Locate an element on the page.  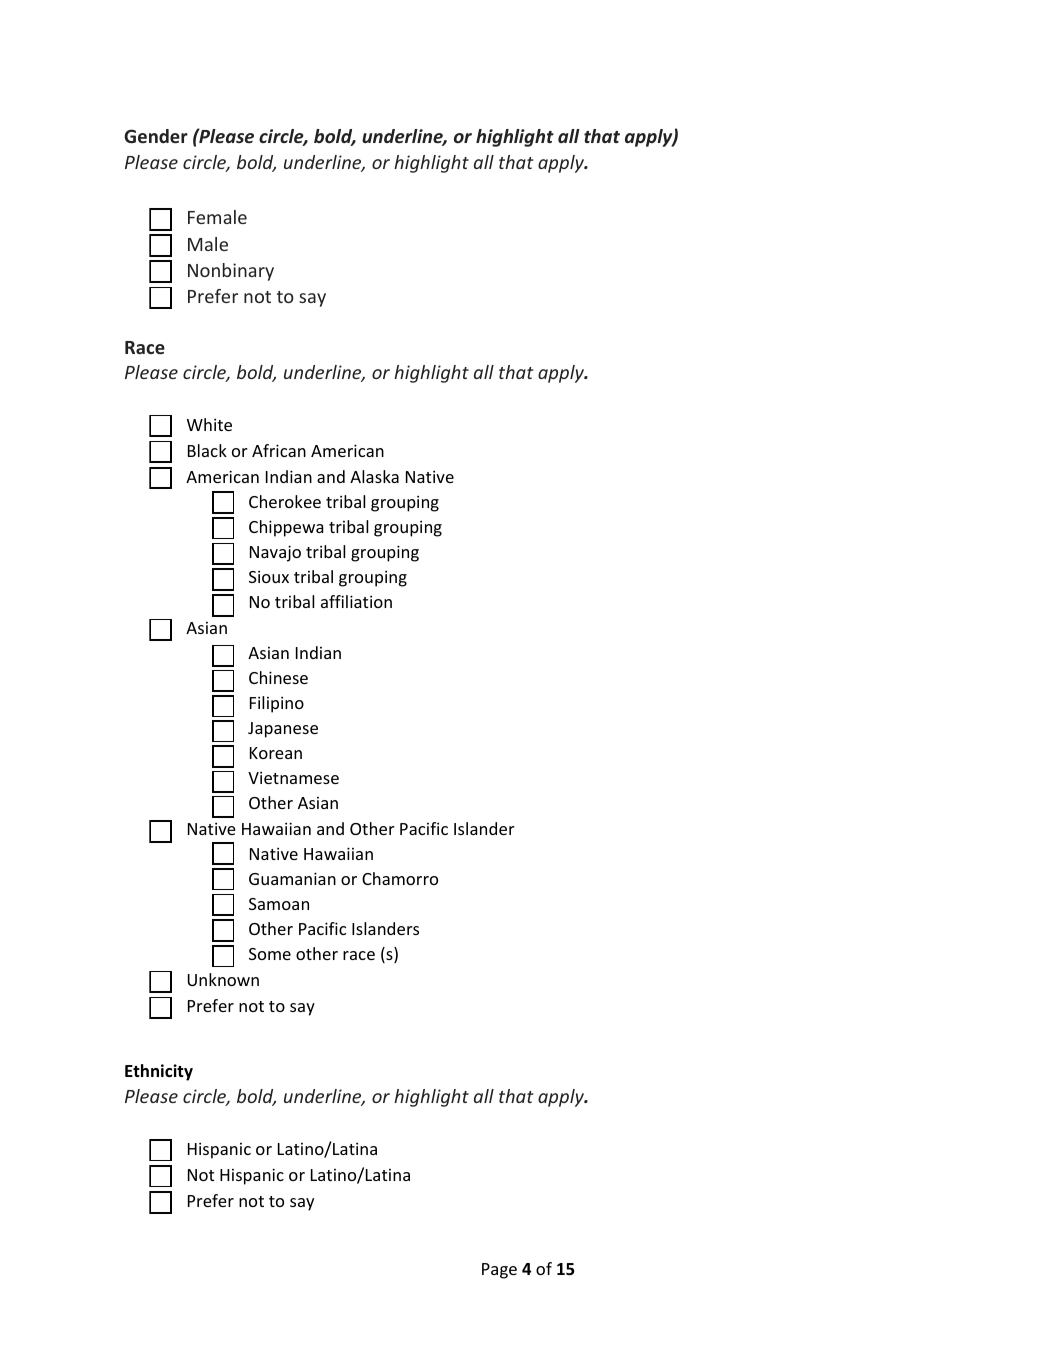
Some is located at coordinates (270, 954).
